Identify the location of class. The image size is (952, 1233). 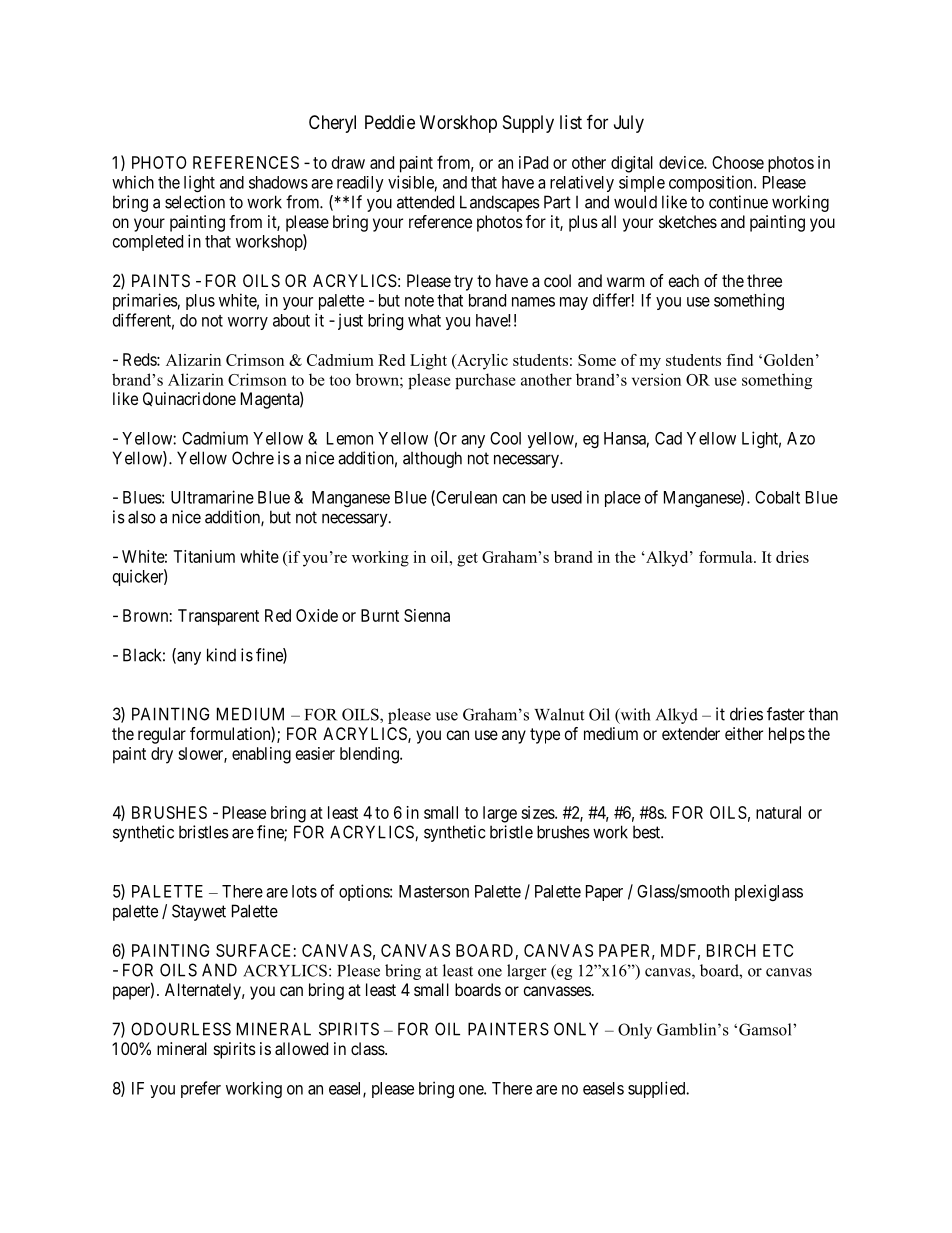
(368, 1048).
